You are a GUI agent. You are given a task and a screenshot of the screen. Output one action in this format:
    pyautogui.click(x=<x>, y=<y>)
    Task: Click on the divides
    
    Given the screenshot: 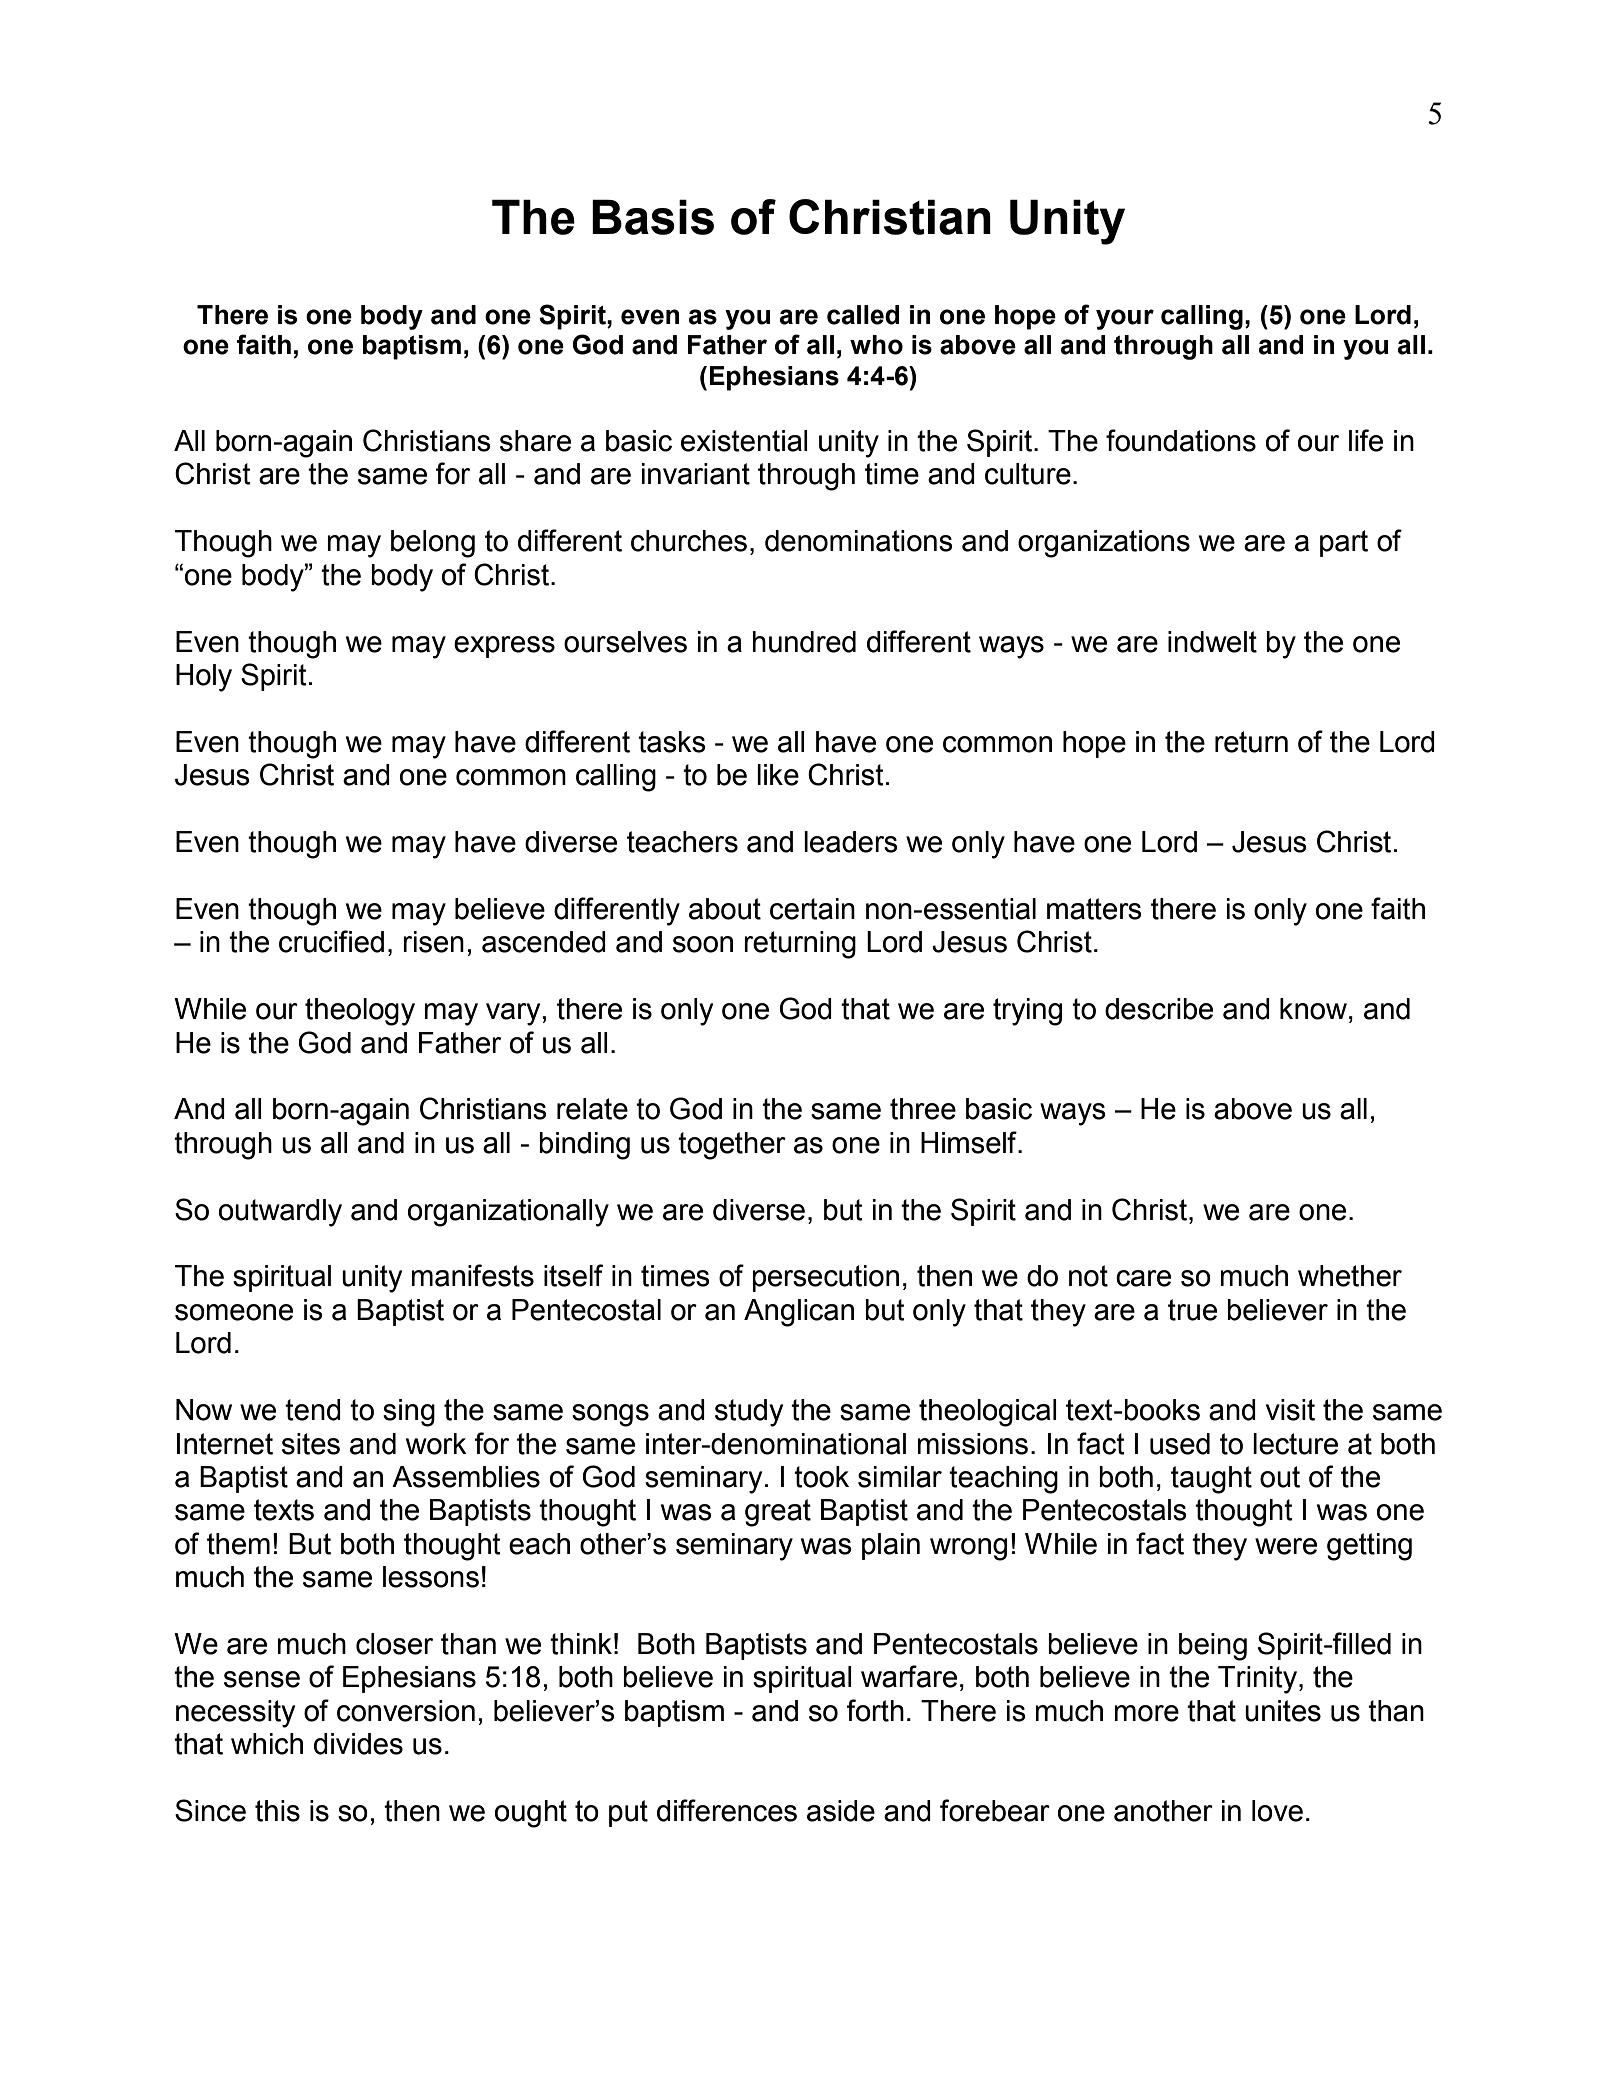 What is the action you would take?
    pyautogui.click(x=358, y=1744)
